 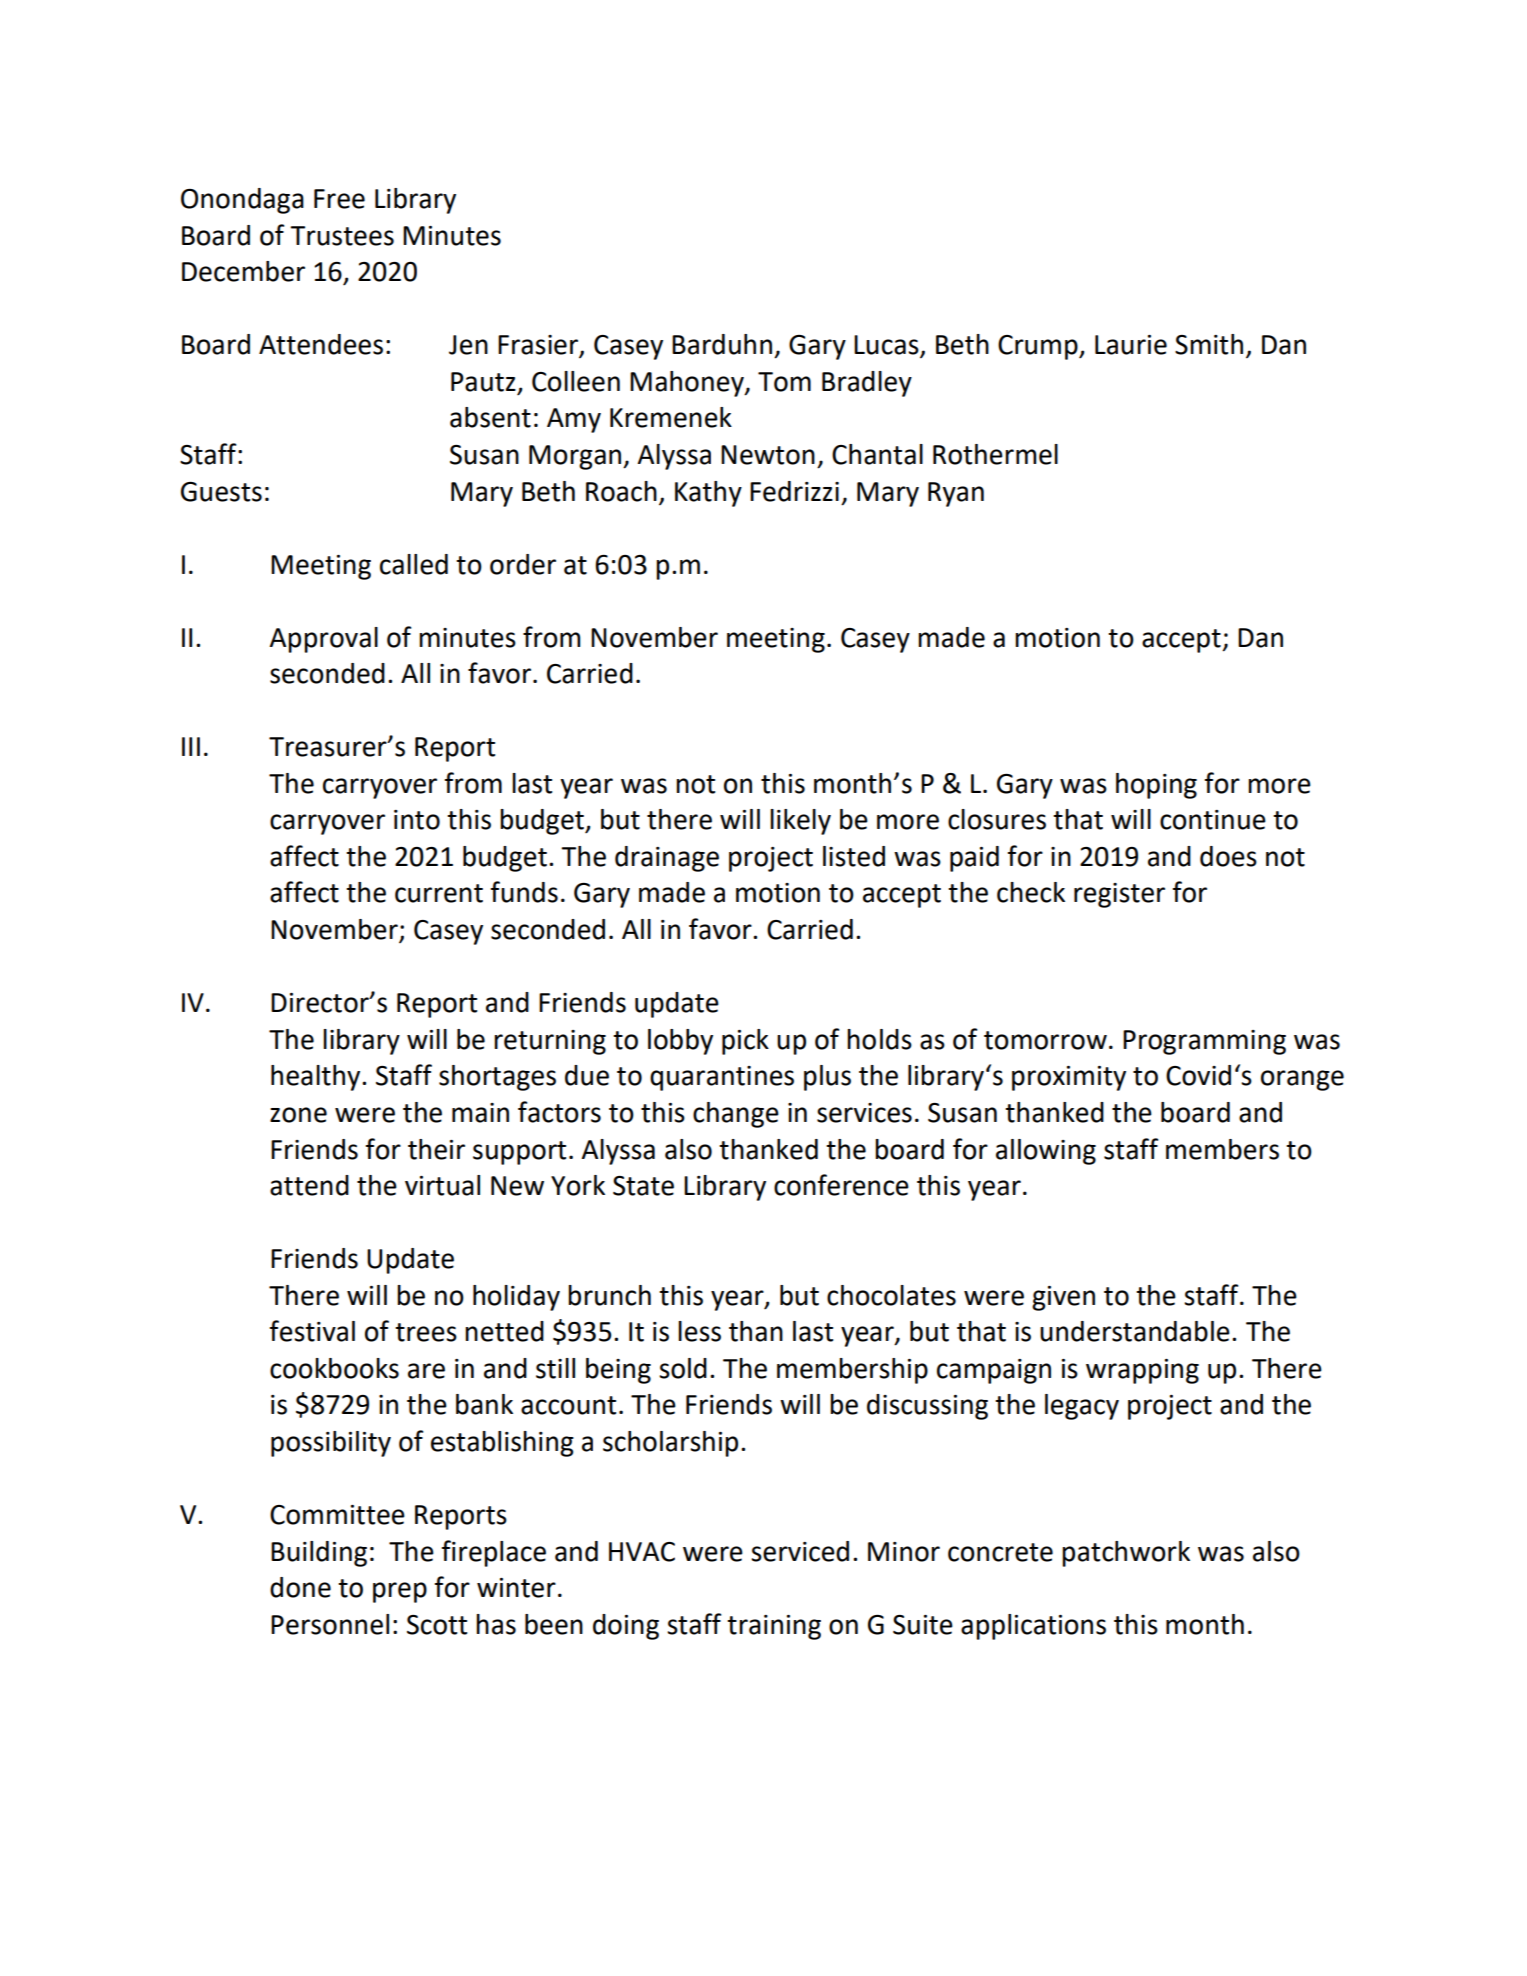 What do you see at coordinates (1046, 1152) in the screenshot?
I see `allowing` at bounding box center [1046, 1152].
